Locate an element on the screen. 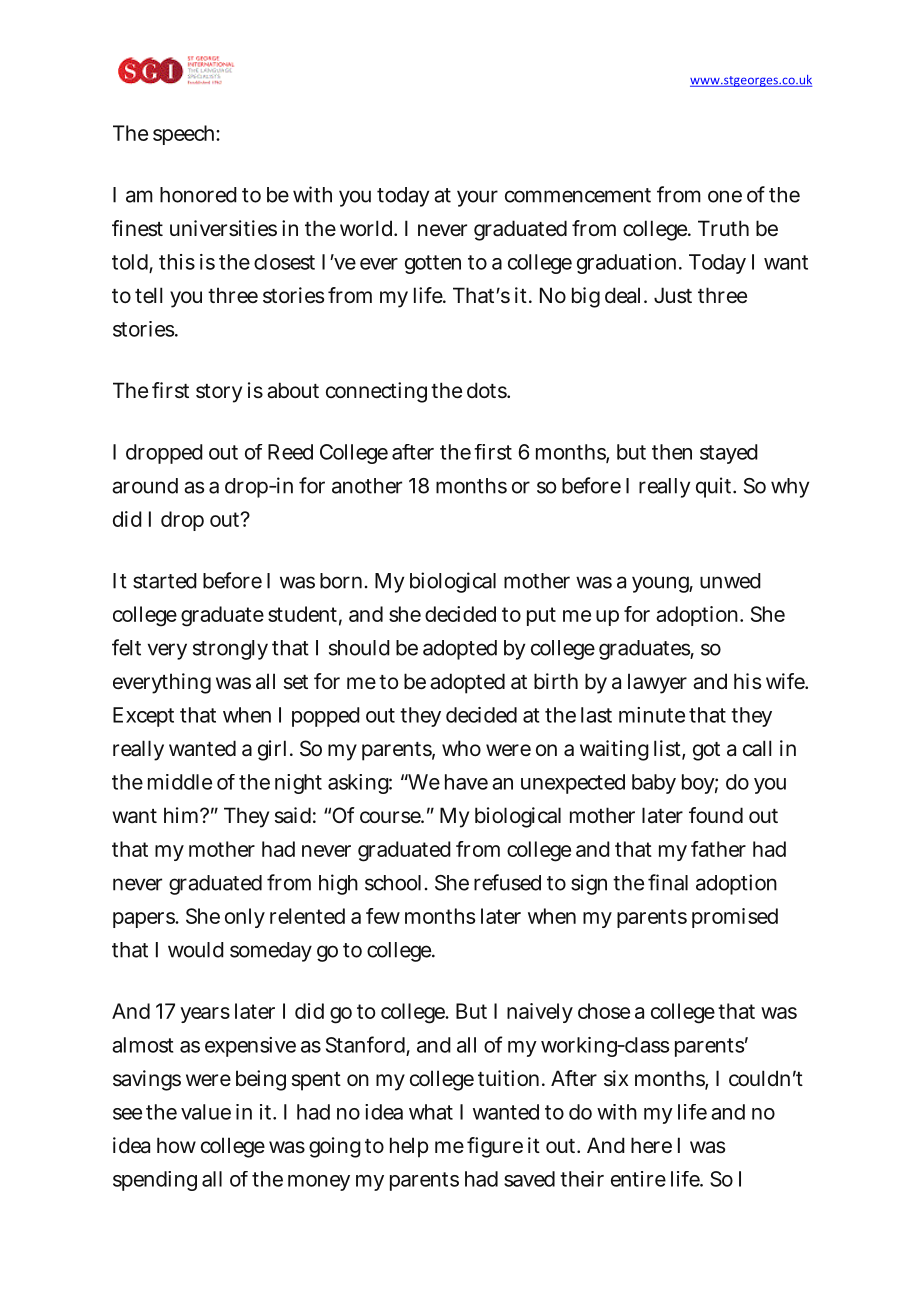 The height and width of the screenshot is (1308, 924). stayed is located at coordinates (729, 454).
